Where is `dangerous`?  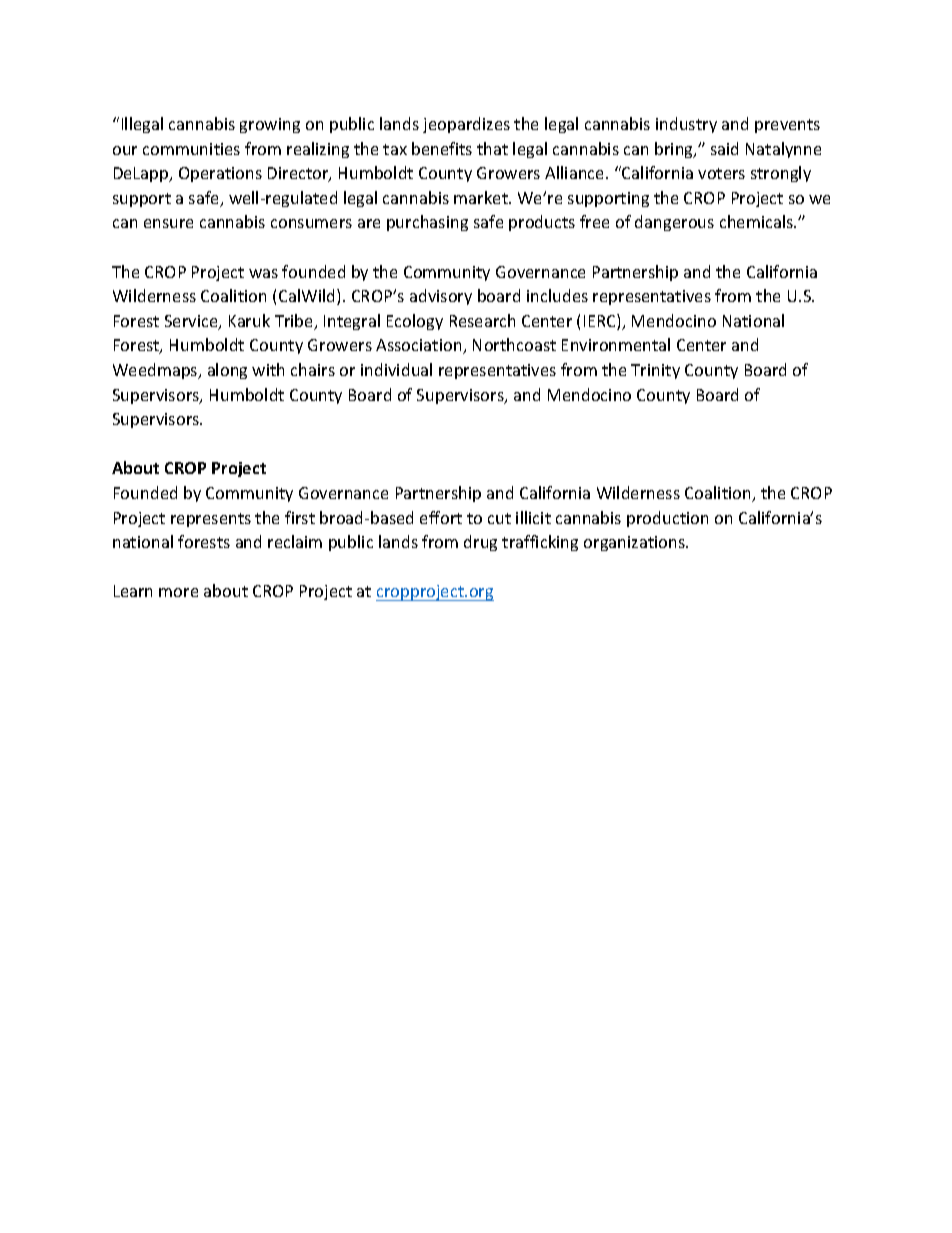 dangerous is located at coordinates (674, 223).
